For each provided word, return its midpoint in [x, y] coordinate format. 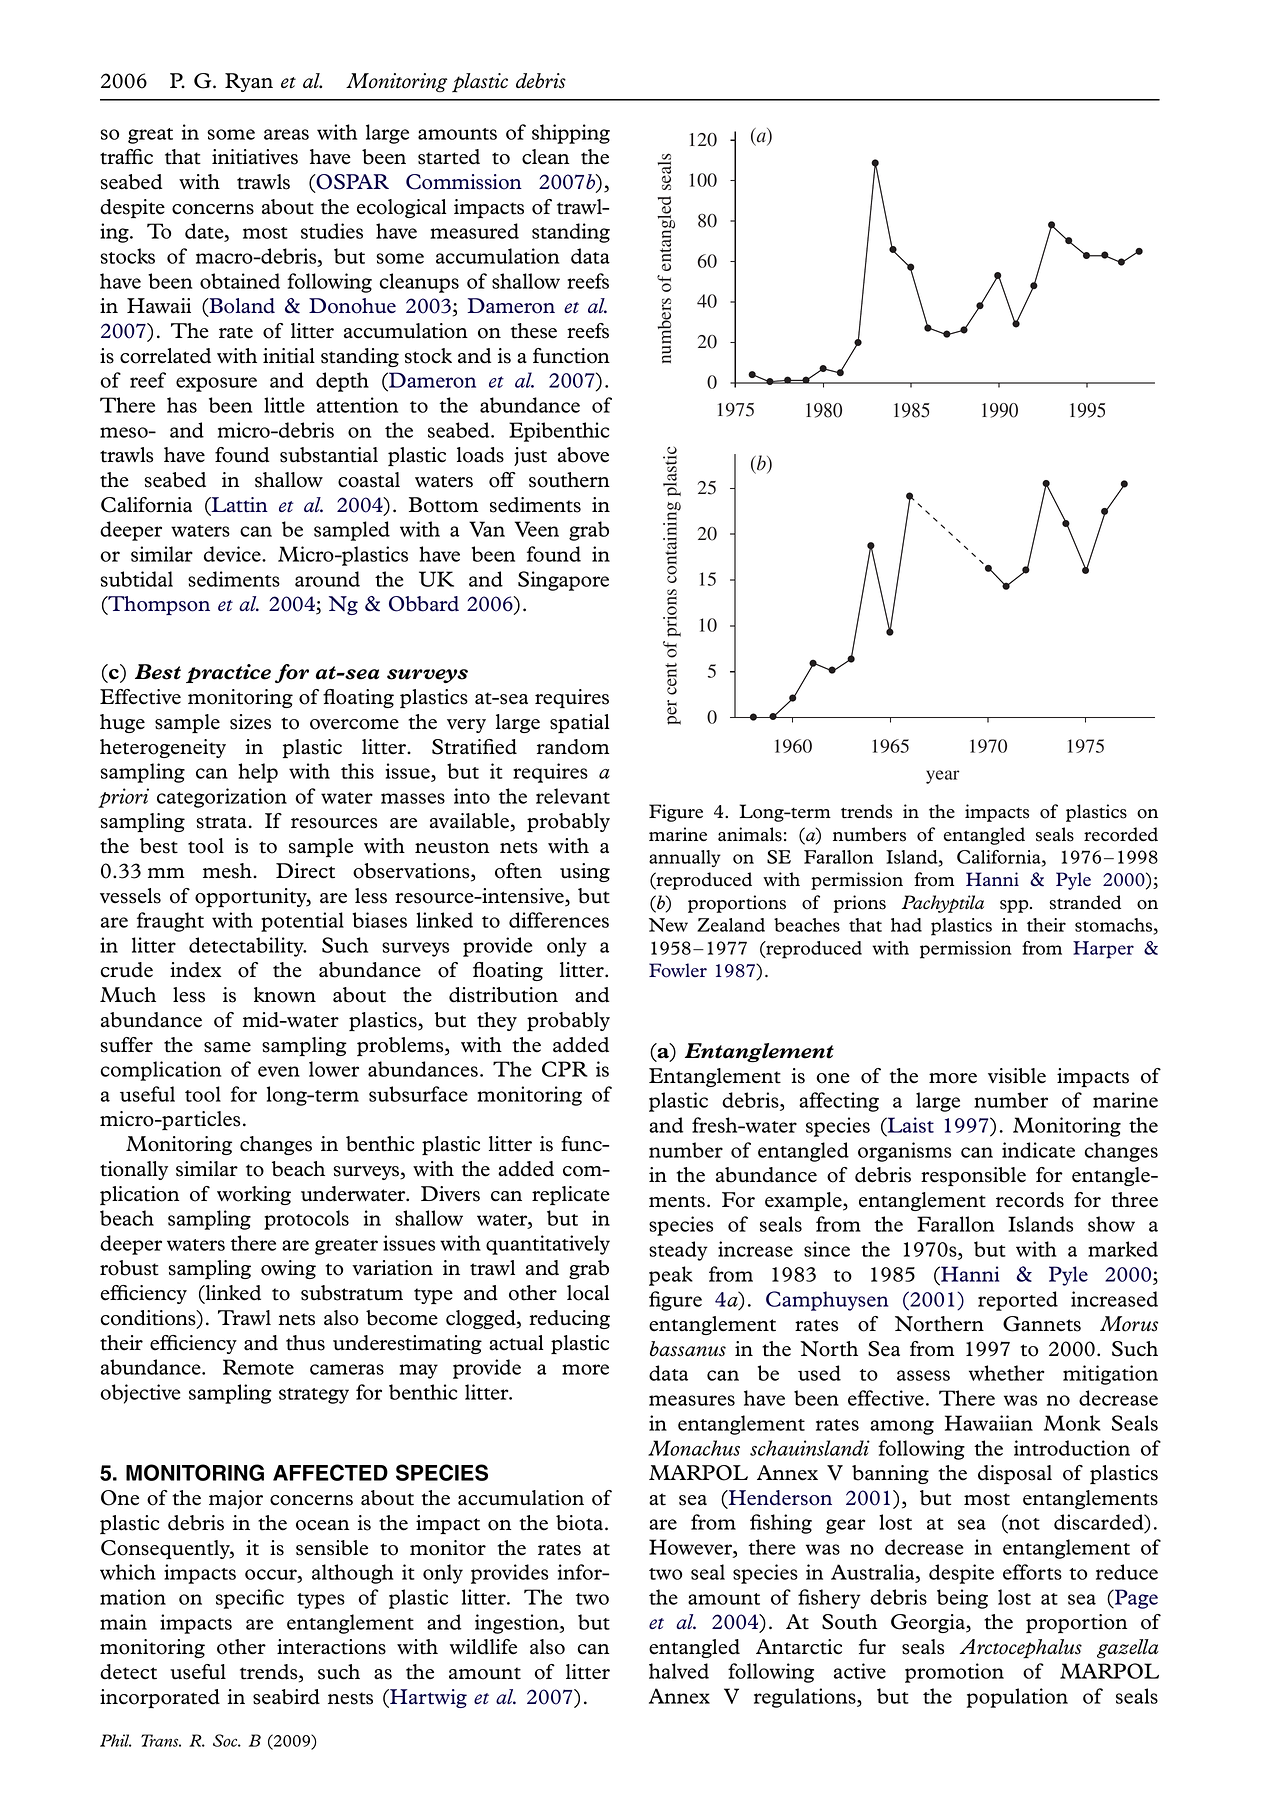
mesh [228, 871]
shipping [571, 134]
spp [1015, 906]
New [668, 925]
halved [679, 1671]
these [534, 331]
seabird [286, 1697]
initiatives [255, 157]
